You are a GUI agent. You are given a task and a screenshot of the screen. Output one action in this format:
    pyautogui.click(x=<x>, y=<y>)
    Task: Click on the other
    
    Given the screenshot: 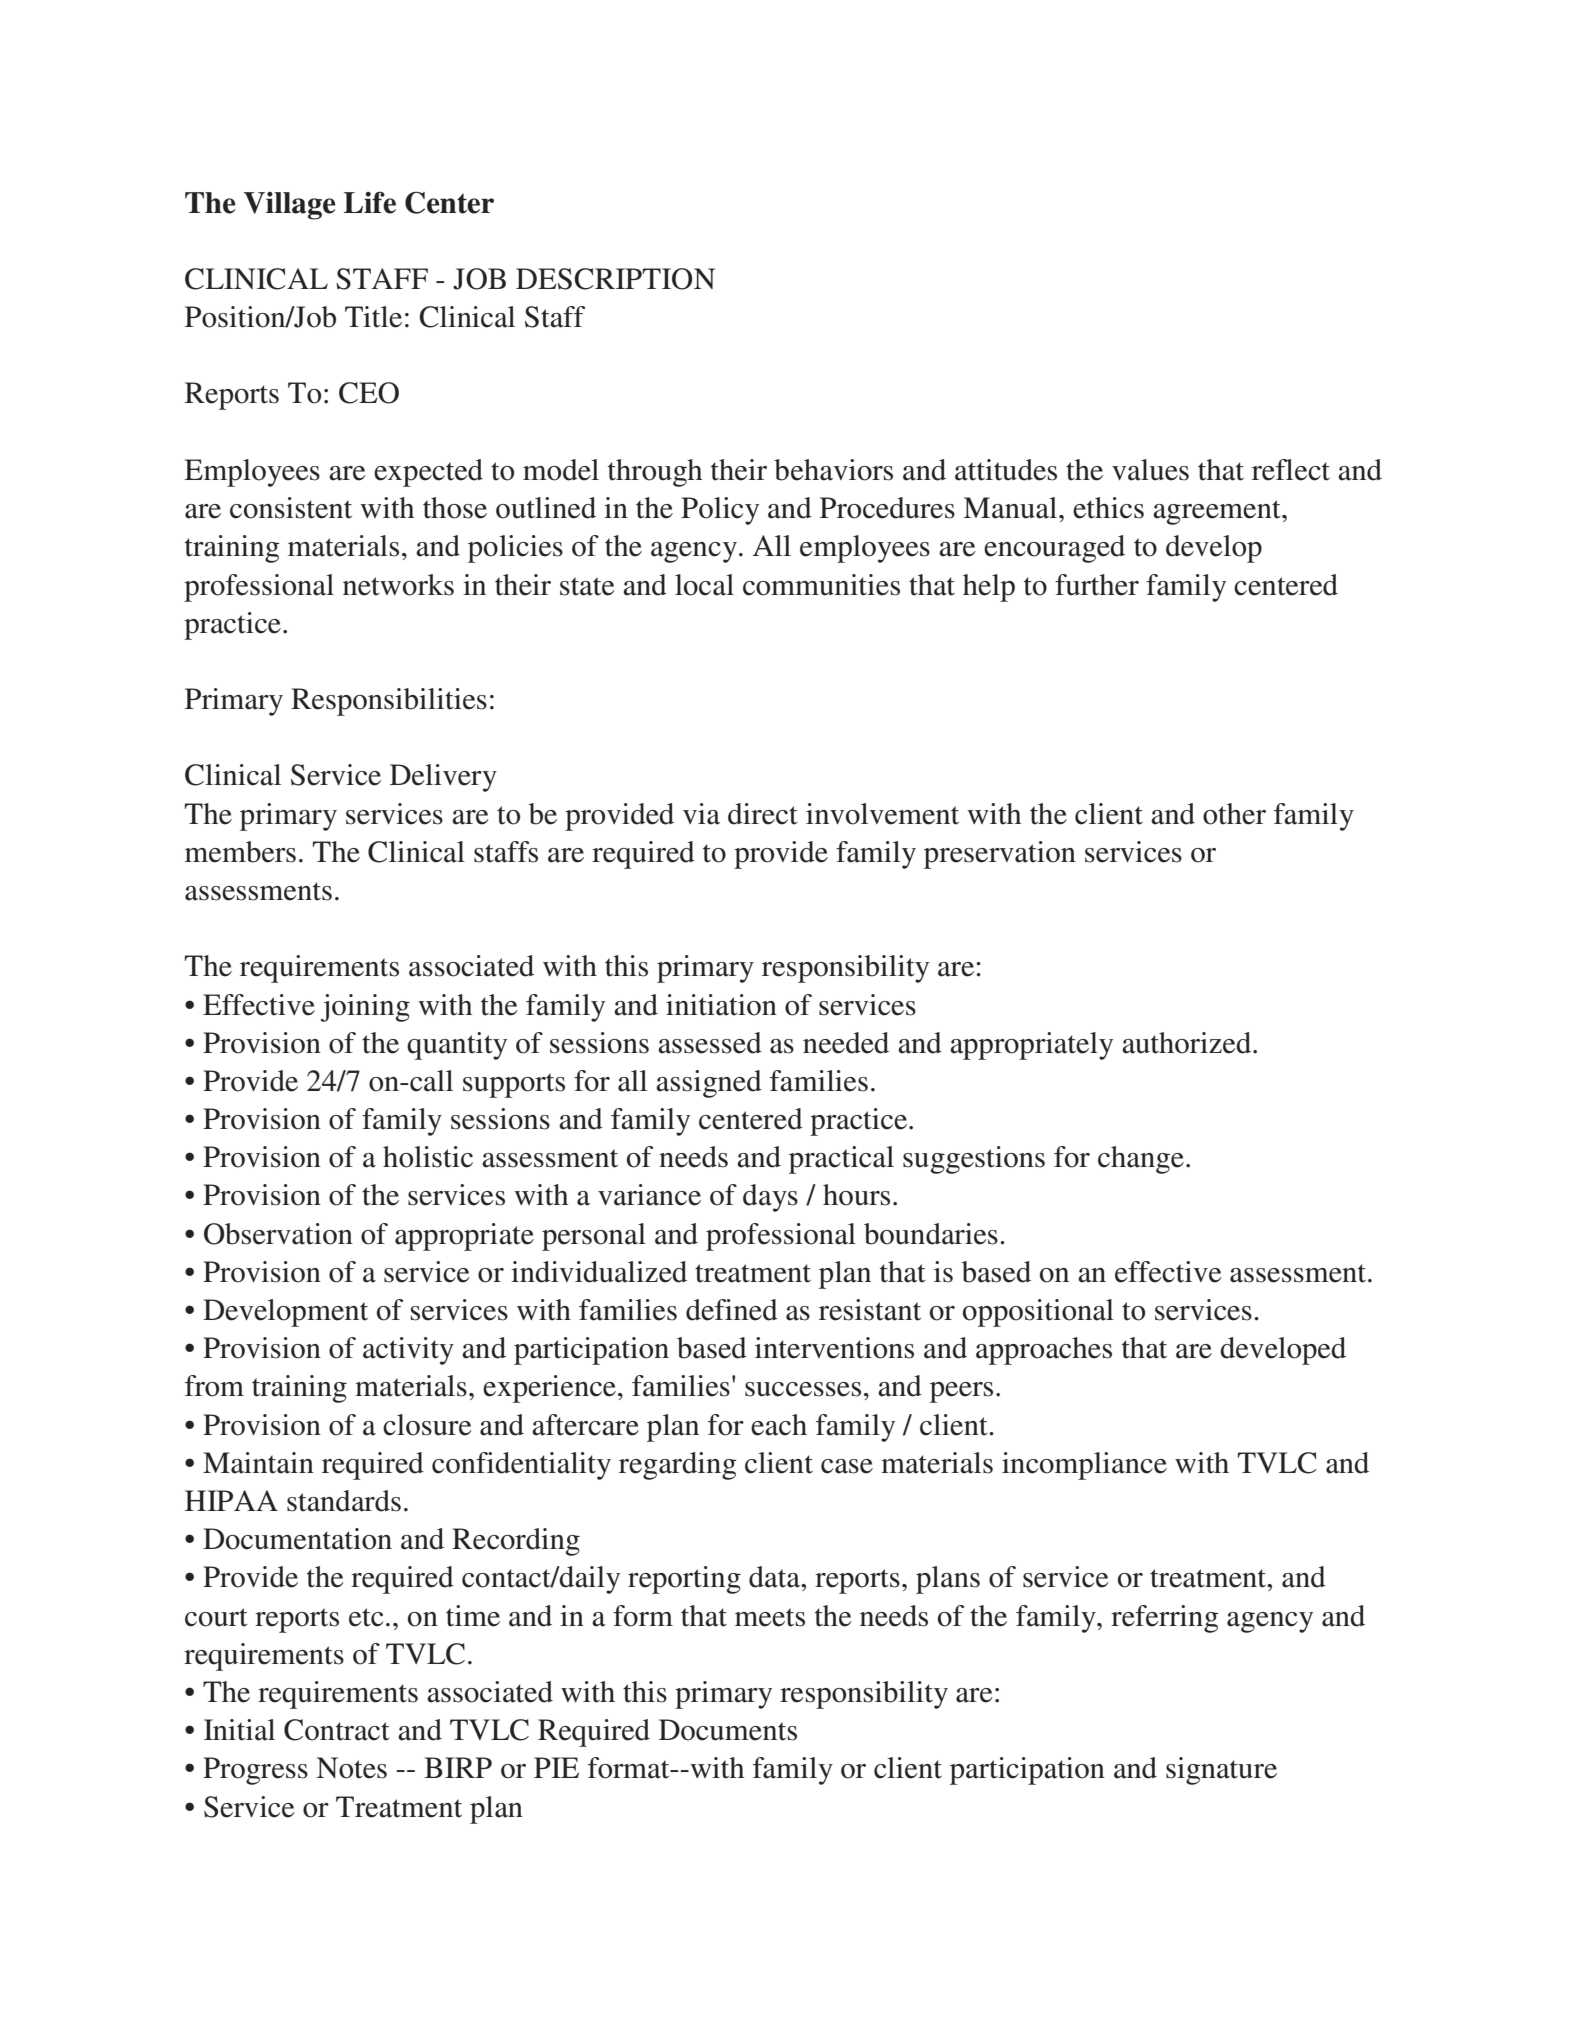 What is the action you would take?
    pyautogui.click(x=1234, y=814)
